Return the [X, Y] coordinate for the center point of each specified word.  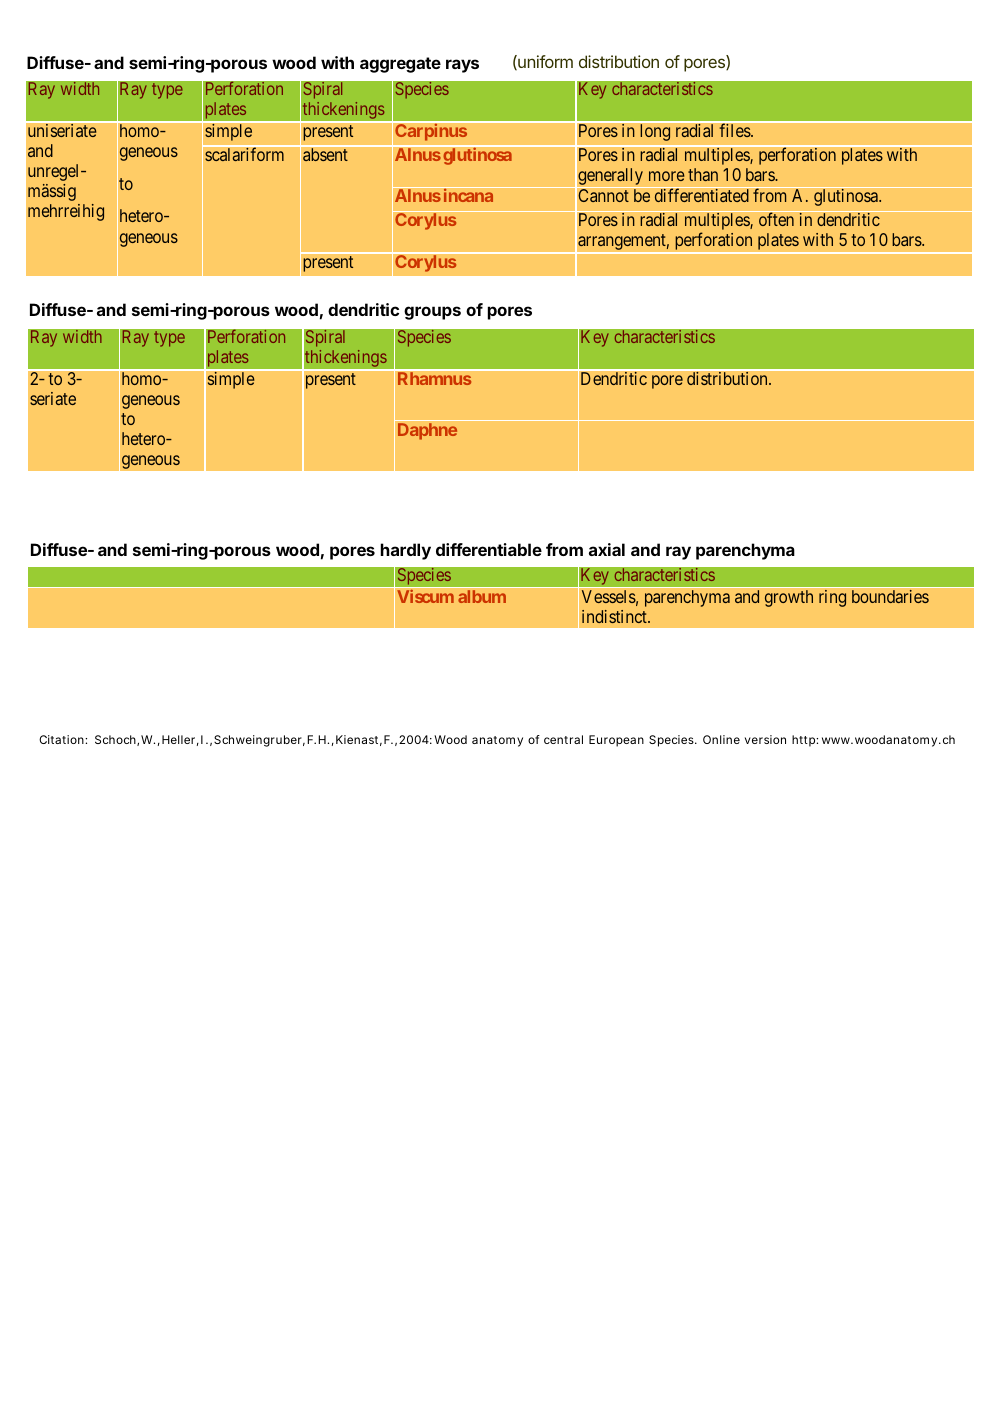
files [735, 130]
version [765, 739]
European [616, 741]
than [703, 174]
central [563, 739]
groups [432, 313]
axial [607, 549]
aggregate [400, 65]
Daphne [427, 431]
